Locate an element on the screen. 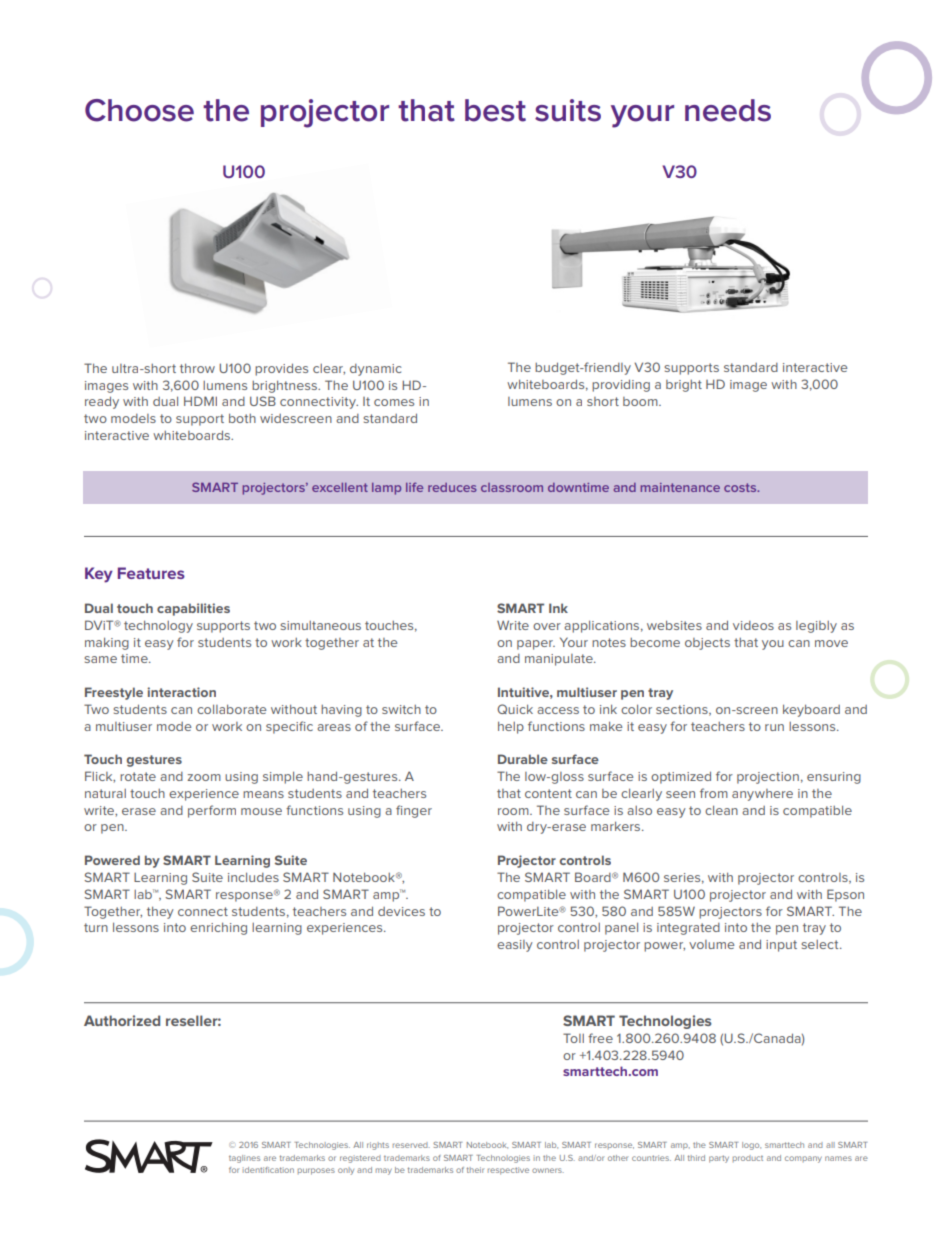  paper is located at coordinates (536, 645).
